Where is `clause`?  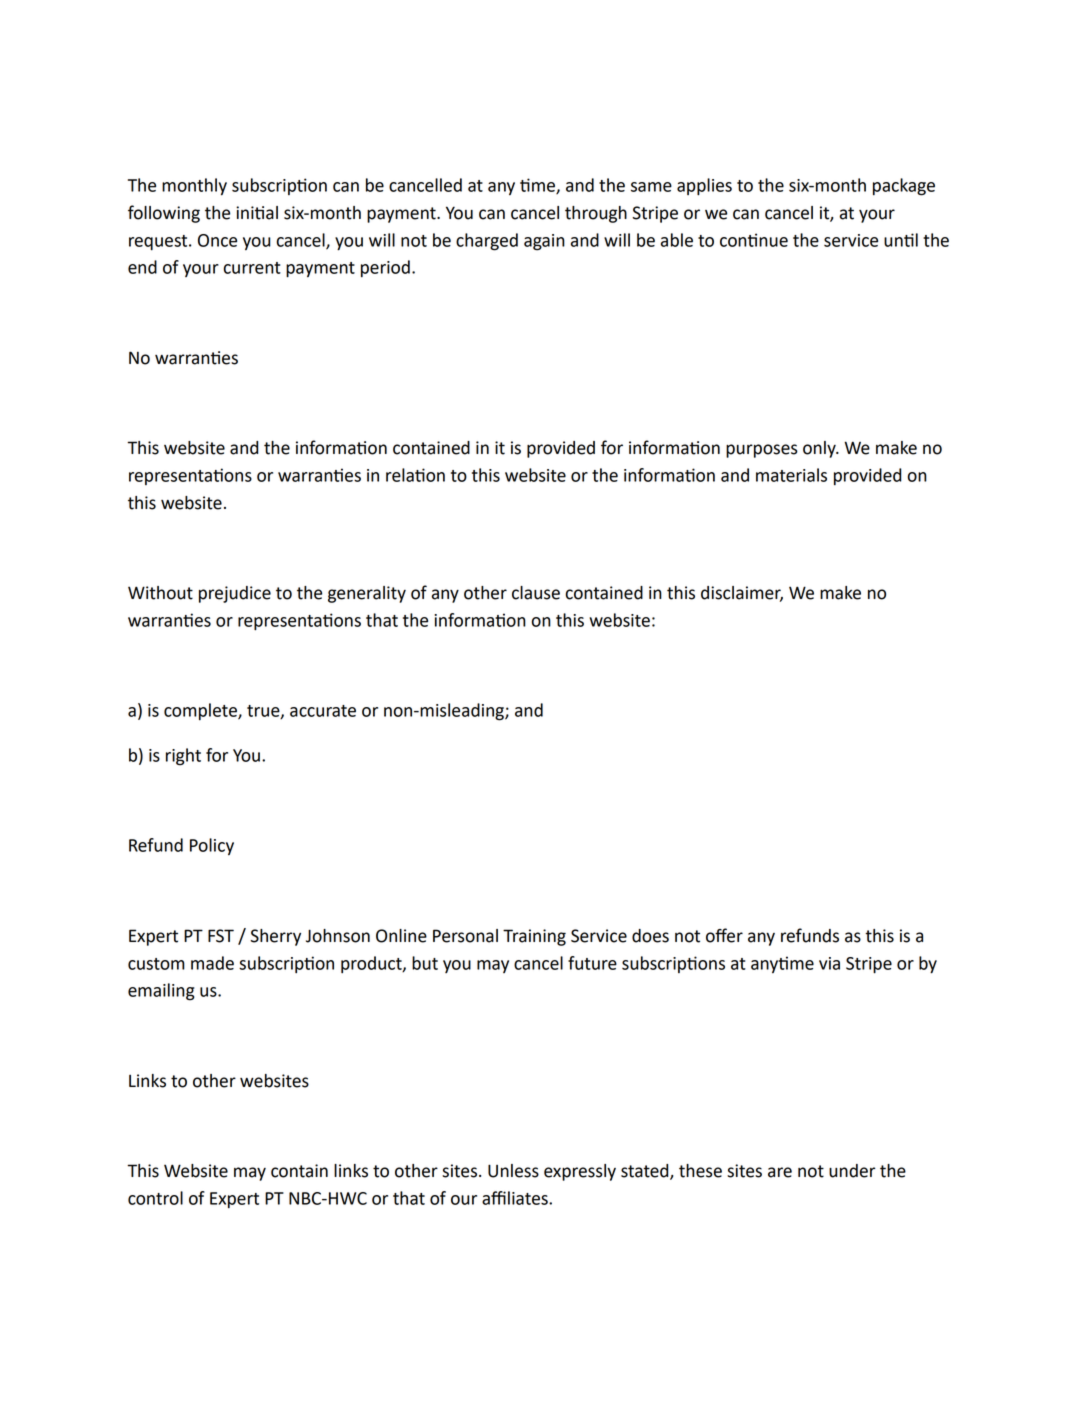
clause is located at coordinates (536, 593).
